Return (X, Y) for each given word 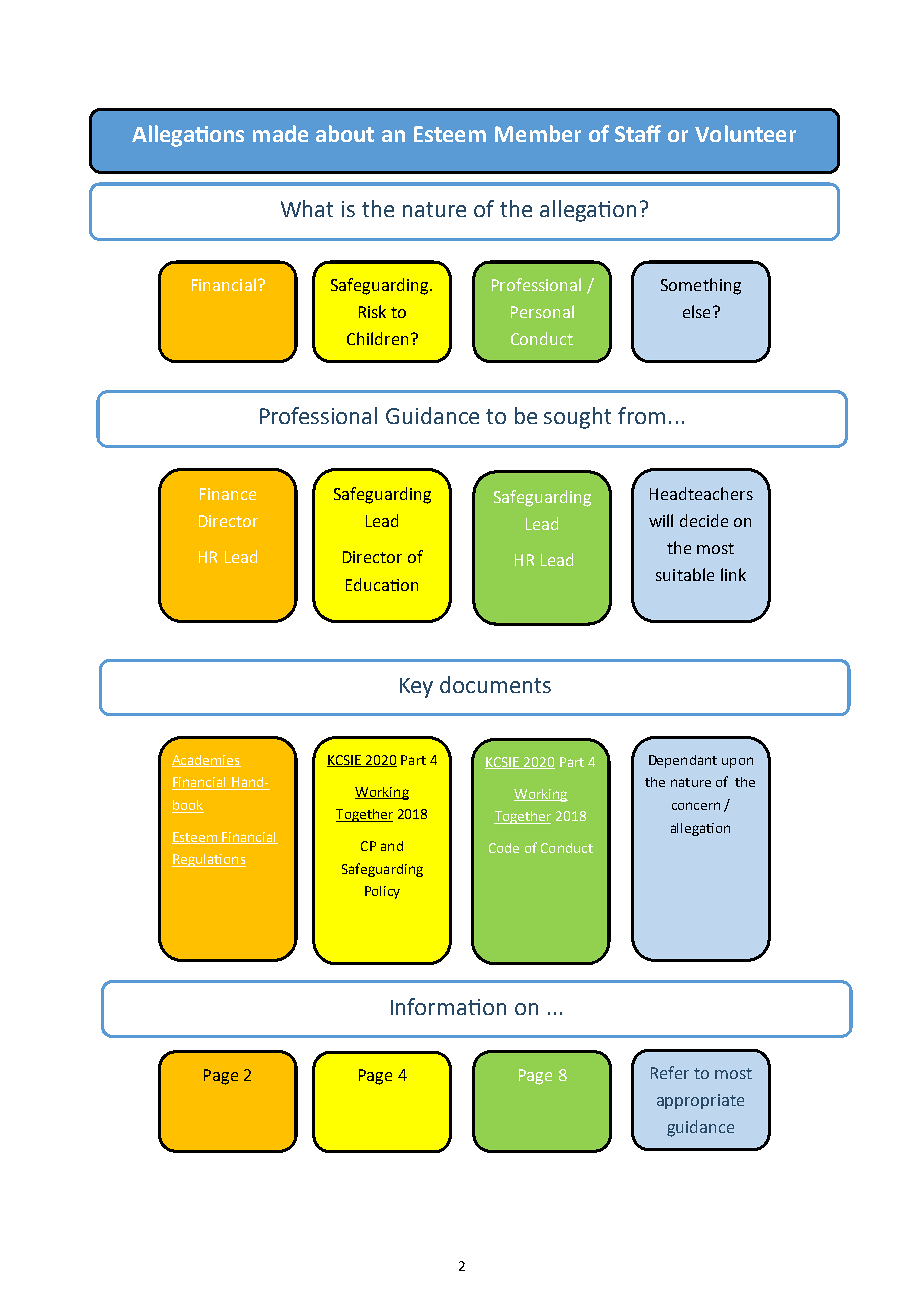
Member (538, 133)
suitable (685, 574)
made (280, 133)
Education (382, 584)
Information (448, 1006)
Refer (670, 1072)
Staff (638, 133)
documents (495, 684)
